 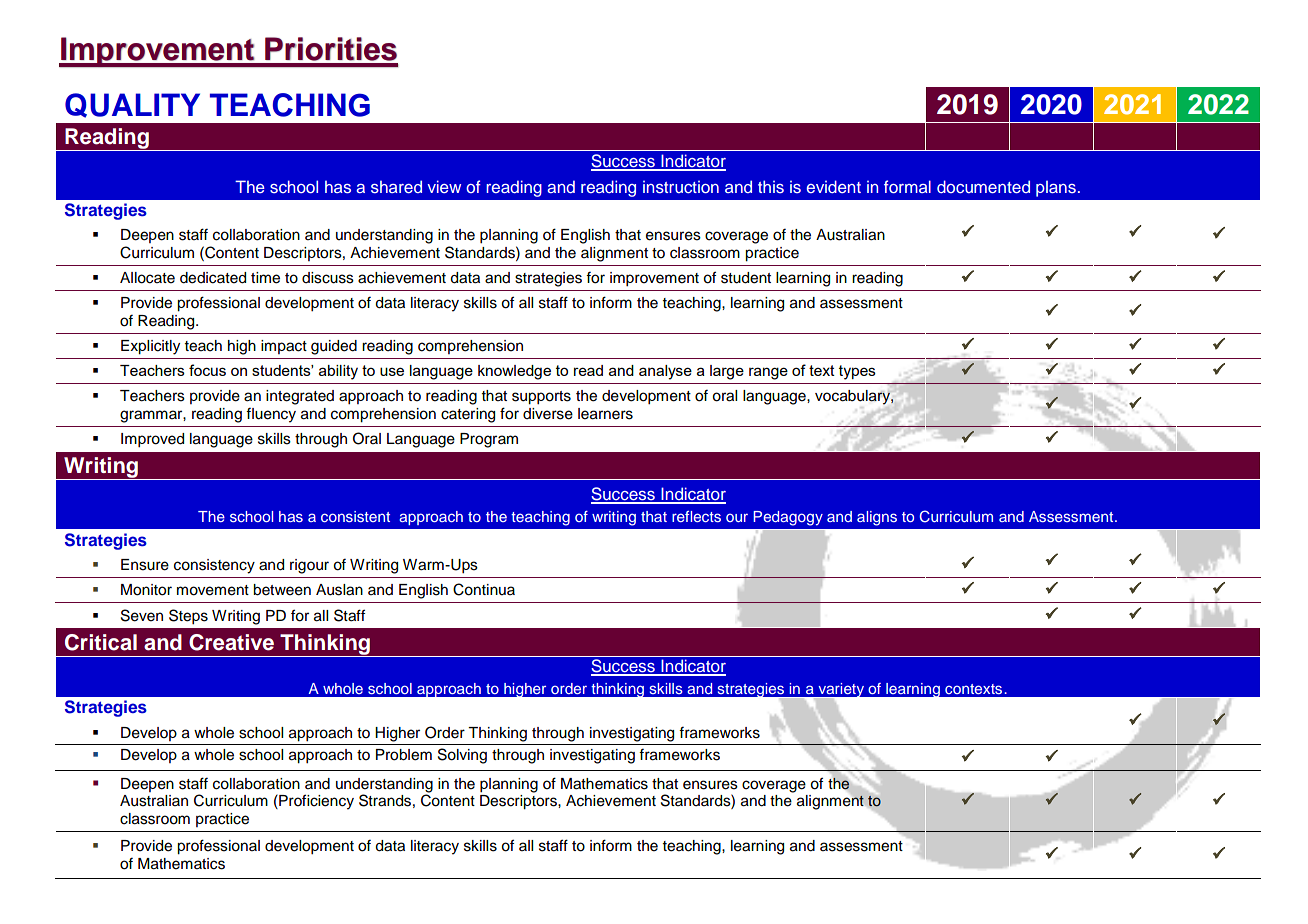 I want to click on types, so click(x=857, y=372).
